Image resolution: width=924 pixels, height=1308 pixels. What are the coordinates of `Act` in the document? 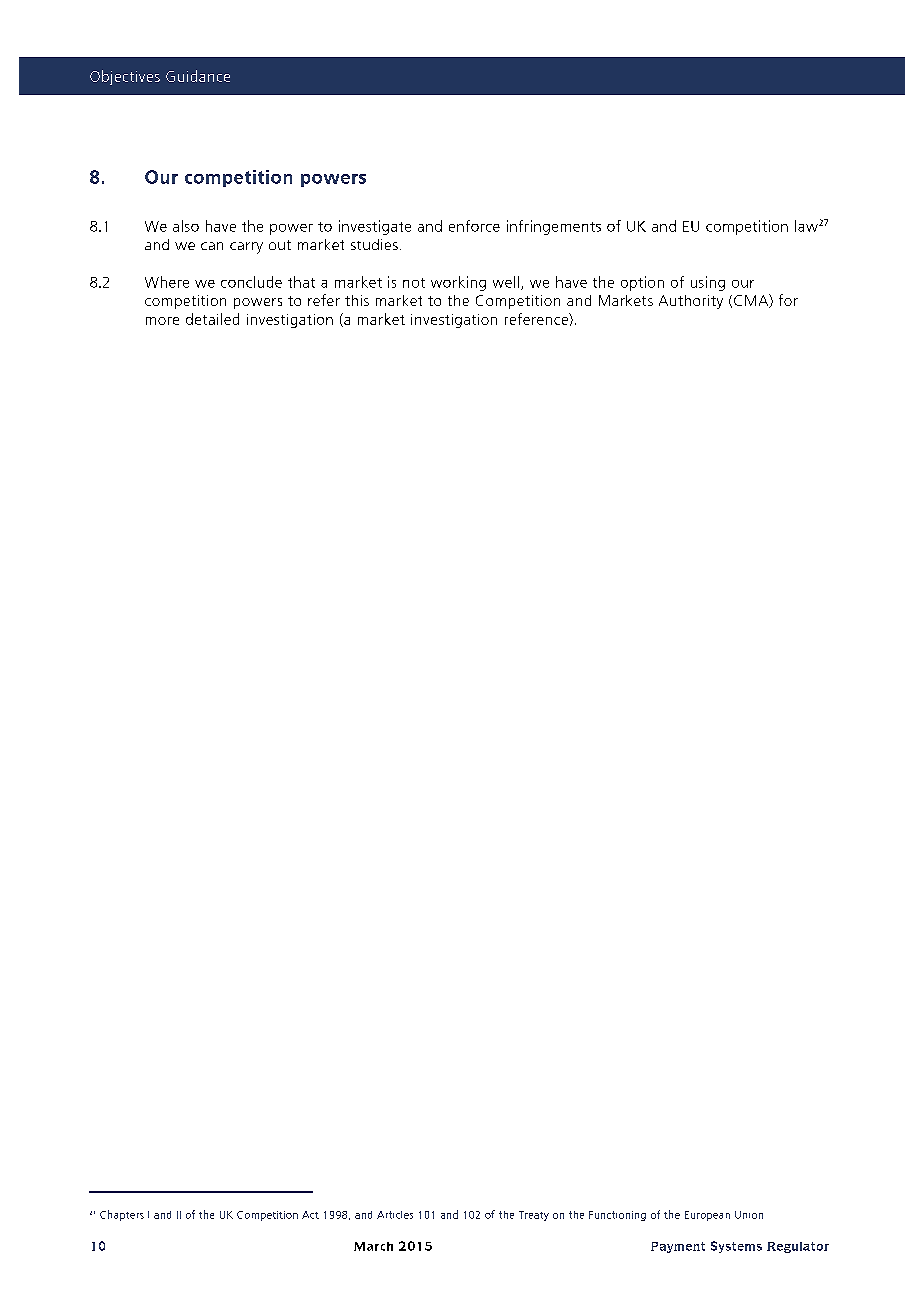 It's located at (310, 1215).
